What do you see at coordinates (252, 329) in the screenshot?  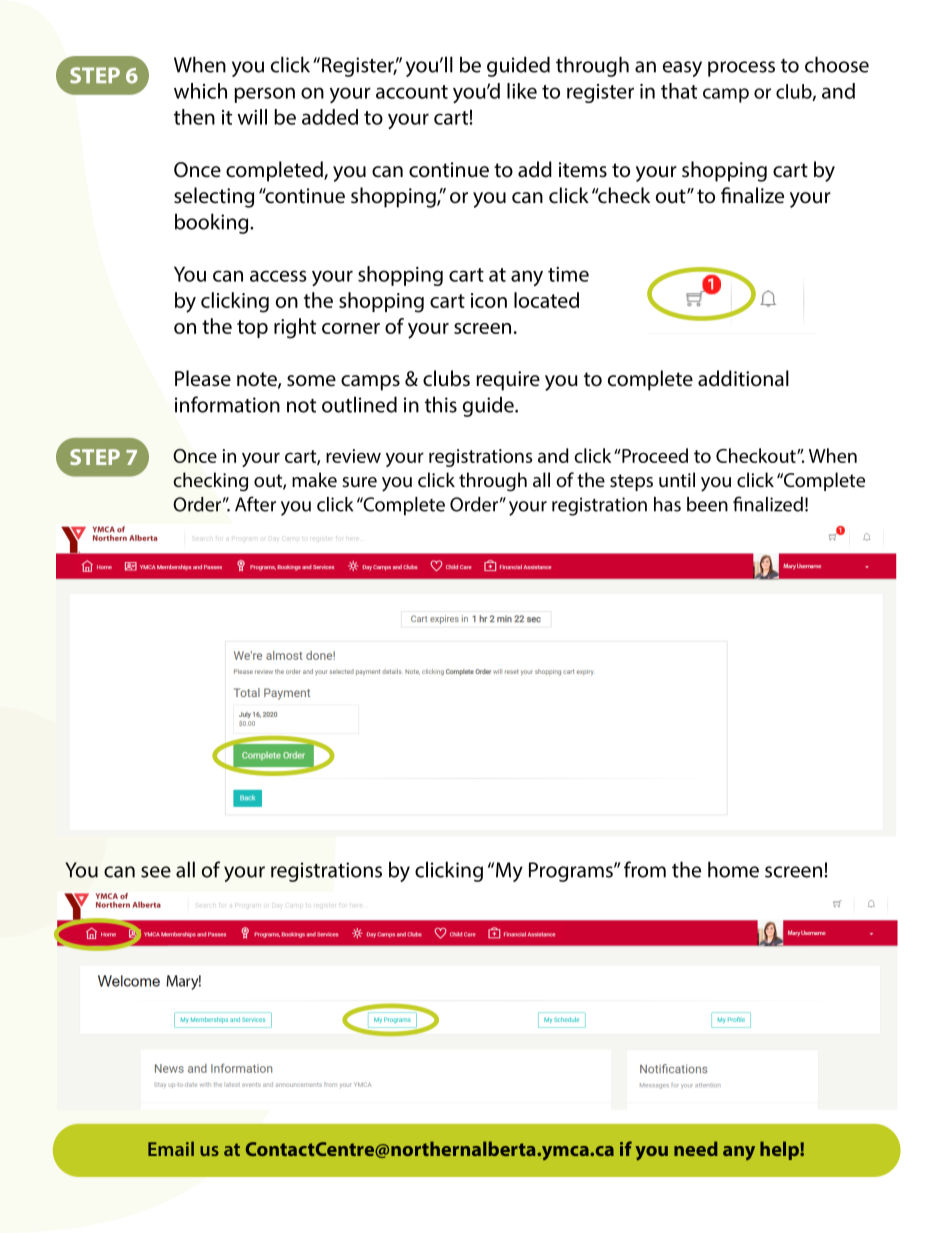 I see `top` at bounding box center [252, 329].
